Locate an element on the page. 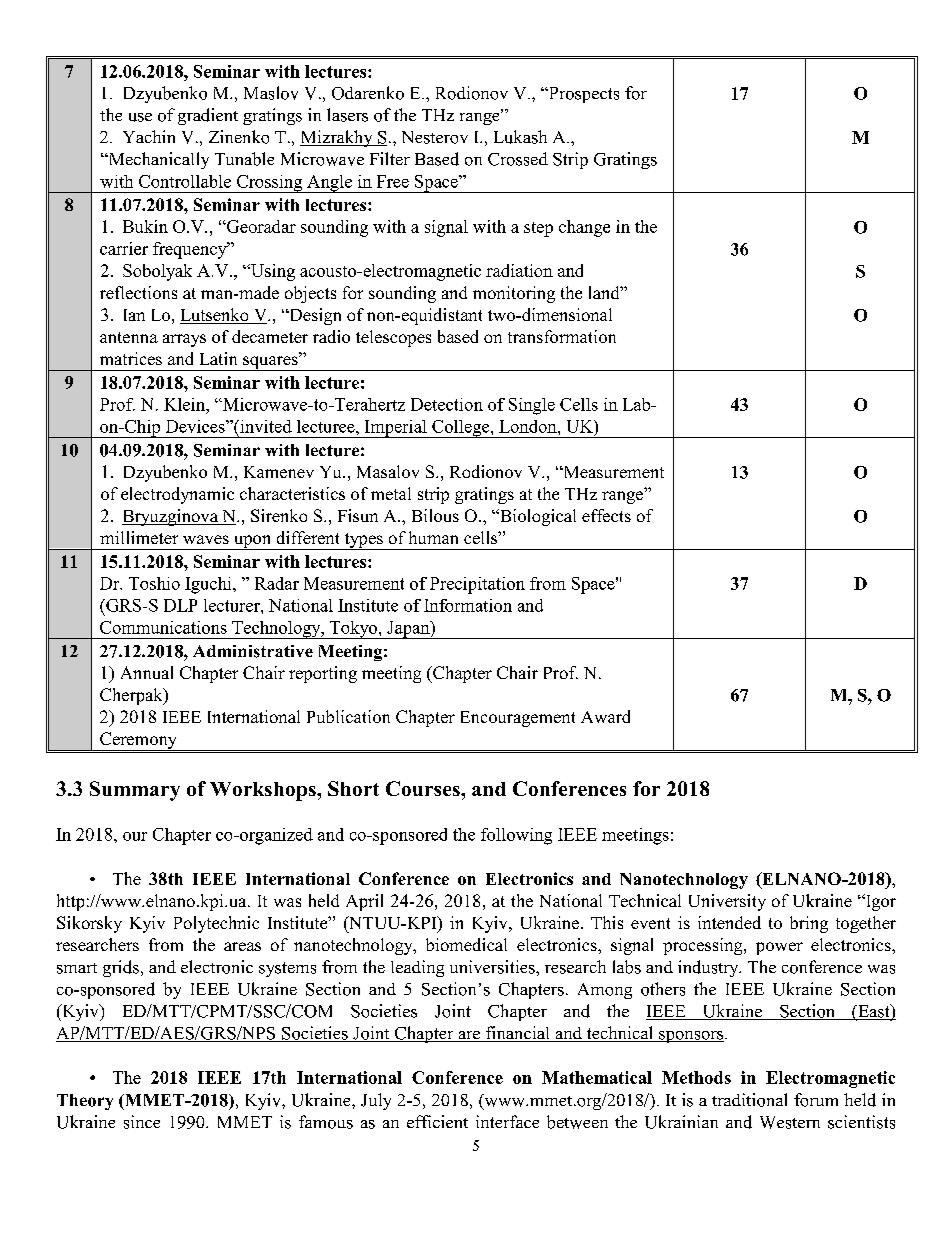 The height and width of the page is (1233, 952). Award is located at coordinates (605, 716).
